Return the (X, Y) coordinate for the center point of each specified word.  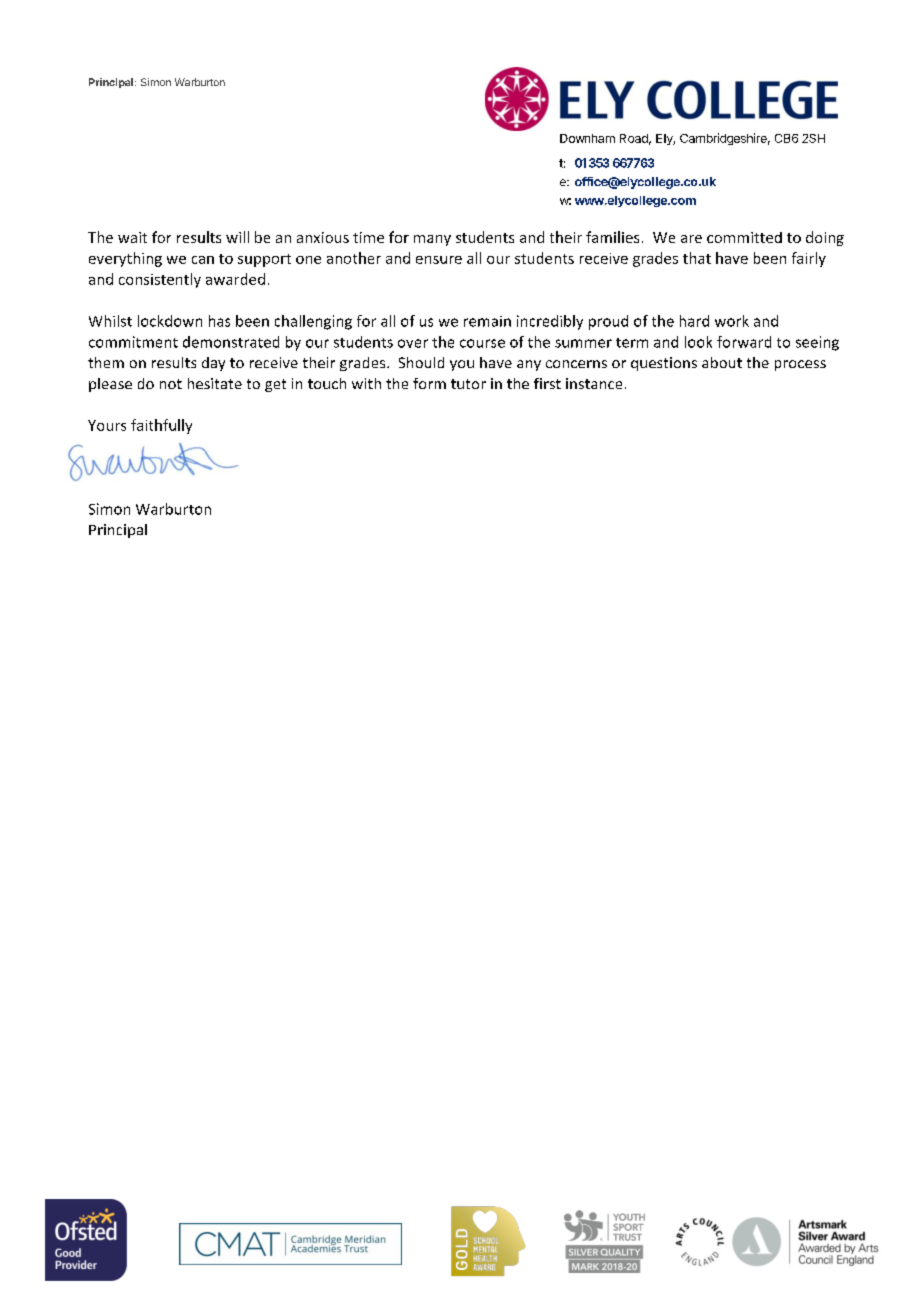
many (432, 240)
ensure (439, 260)
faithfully (161, 426)
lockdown (170, 321)
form (429, 383)
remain (487, 321)
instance (594, 383)
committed (744, 237)
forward (744, 342)
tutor (468, 384)
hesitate (215, 383)
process (800, 365)
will (237, 237)
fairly (809, 259)
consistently (160, 280)
